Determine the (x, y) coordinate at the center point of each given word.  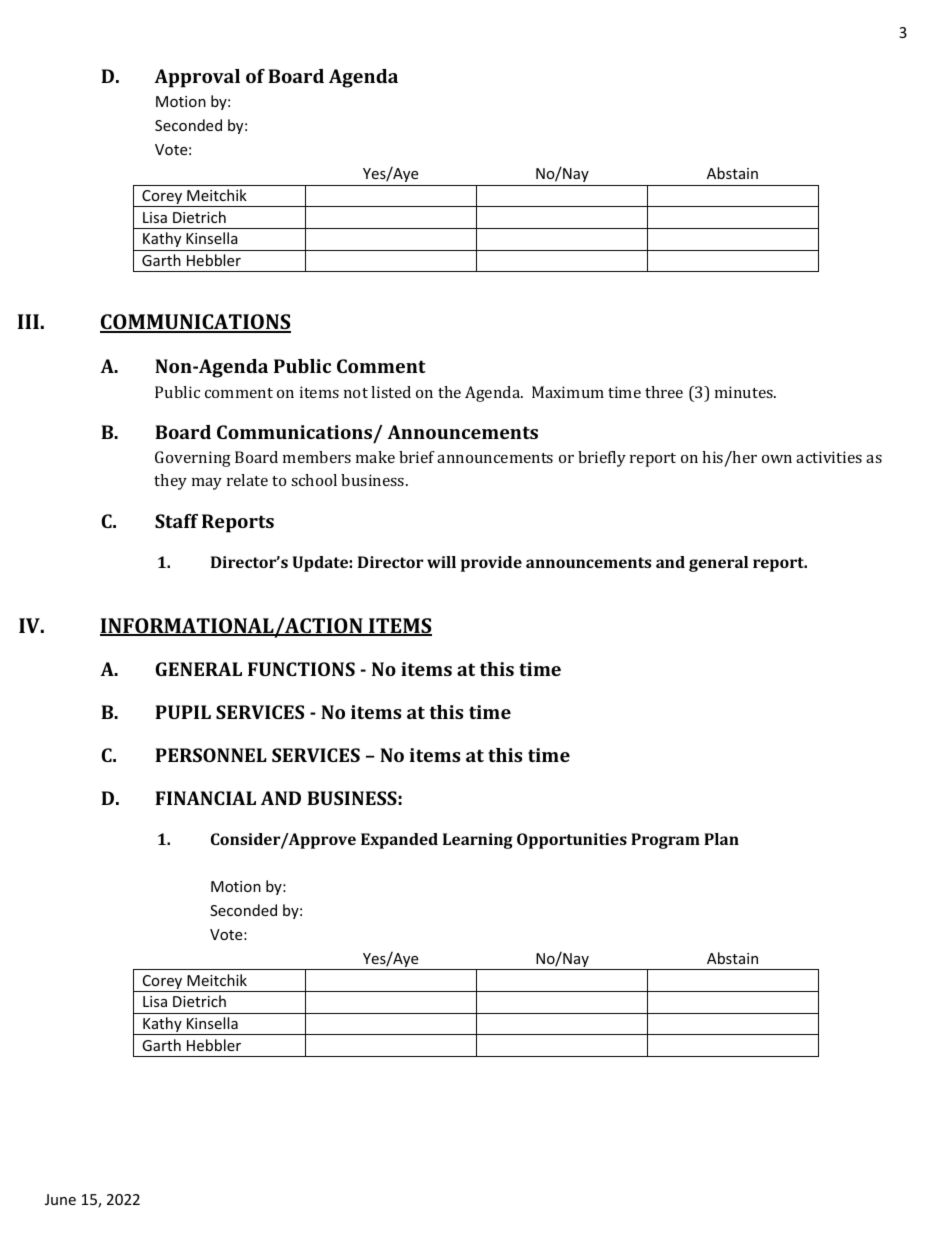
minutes (745, 392)
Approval (197, 78)
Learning (478, 841)
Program (665, 841)
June (60, 1199)
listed (391, 392)
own (777, 459)
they (170, 482)
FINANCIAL (205, 798)
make (375, 457)
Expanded (399, 841)
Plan (721, 839)
